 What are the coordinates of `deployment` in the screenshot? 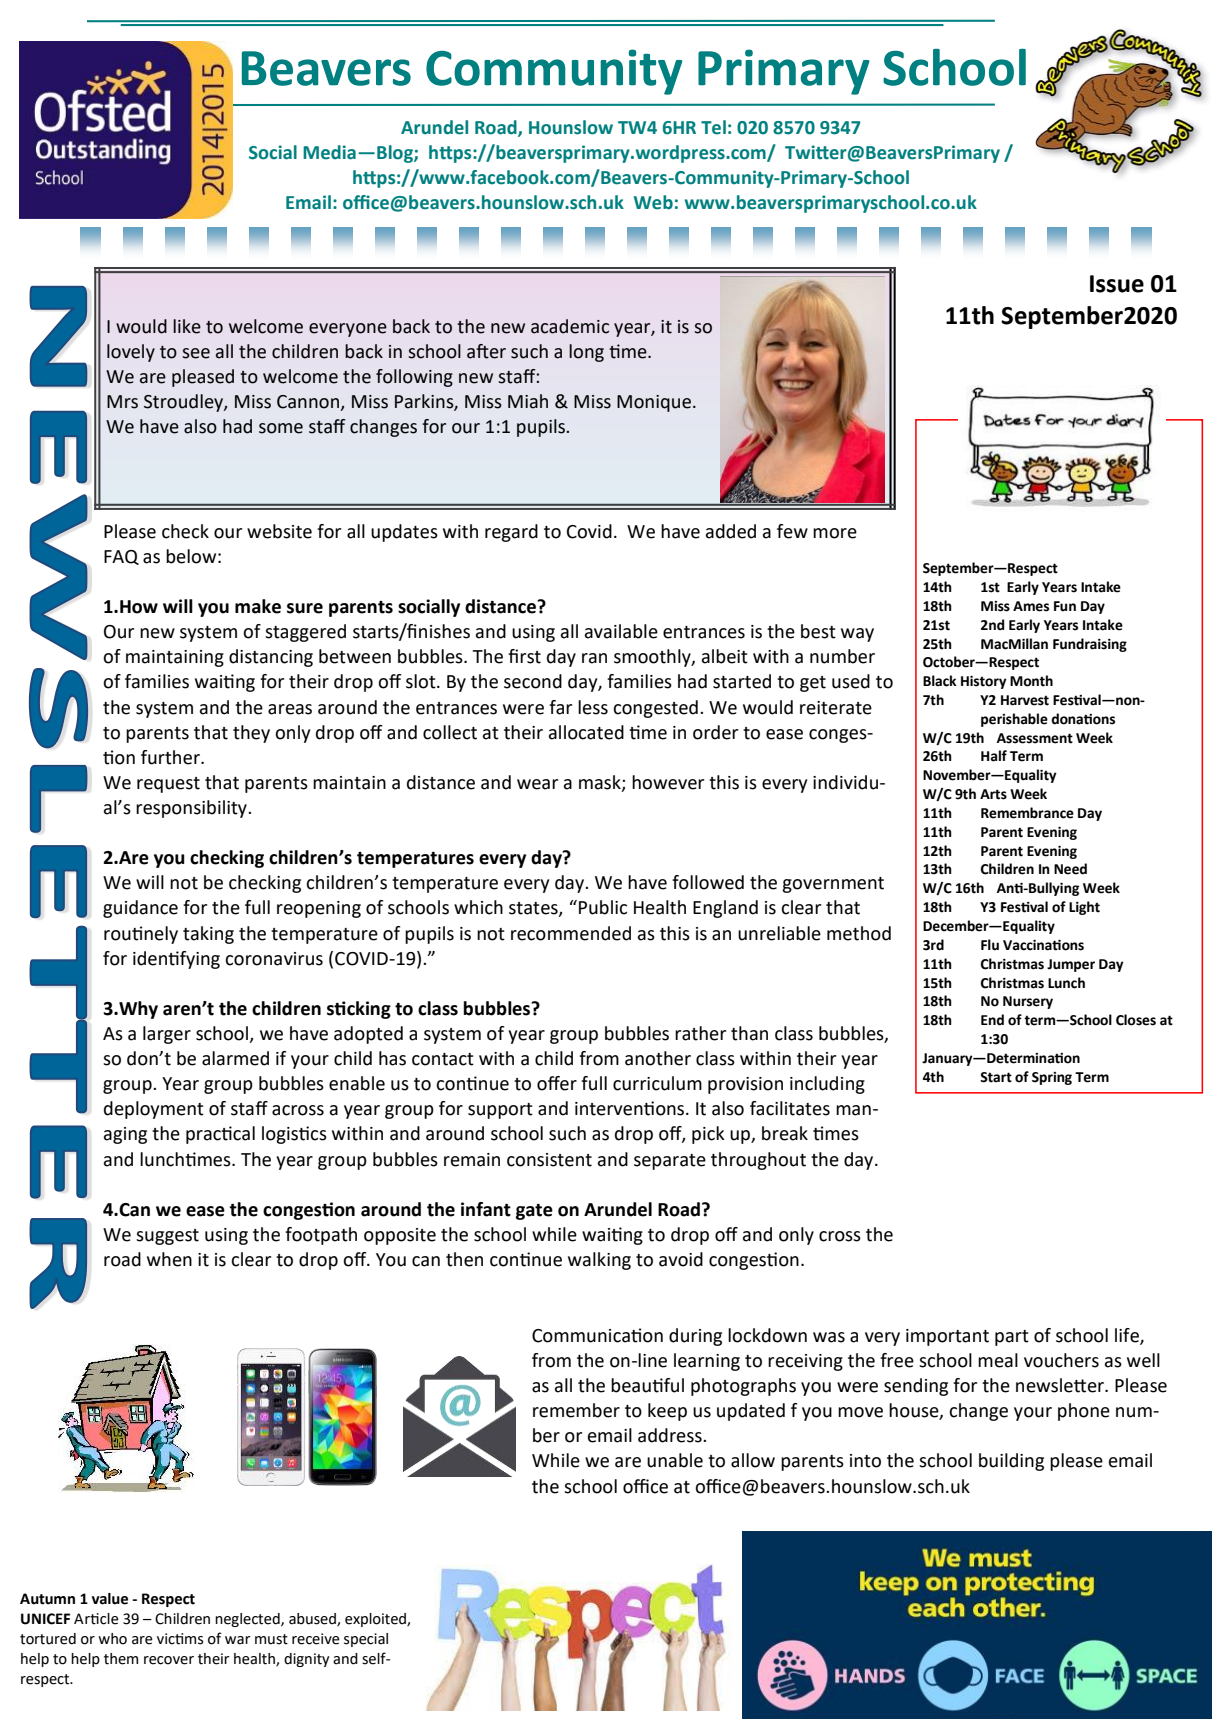 It's located at (154, 1110).
